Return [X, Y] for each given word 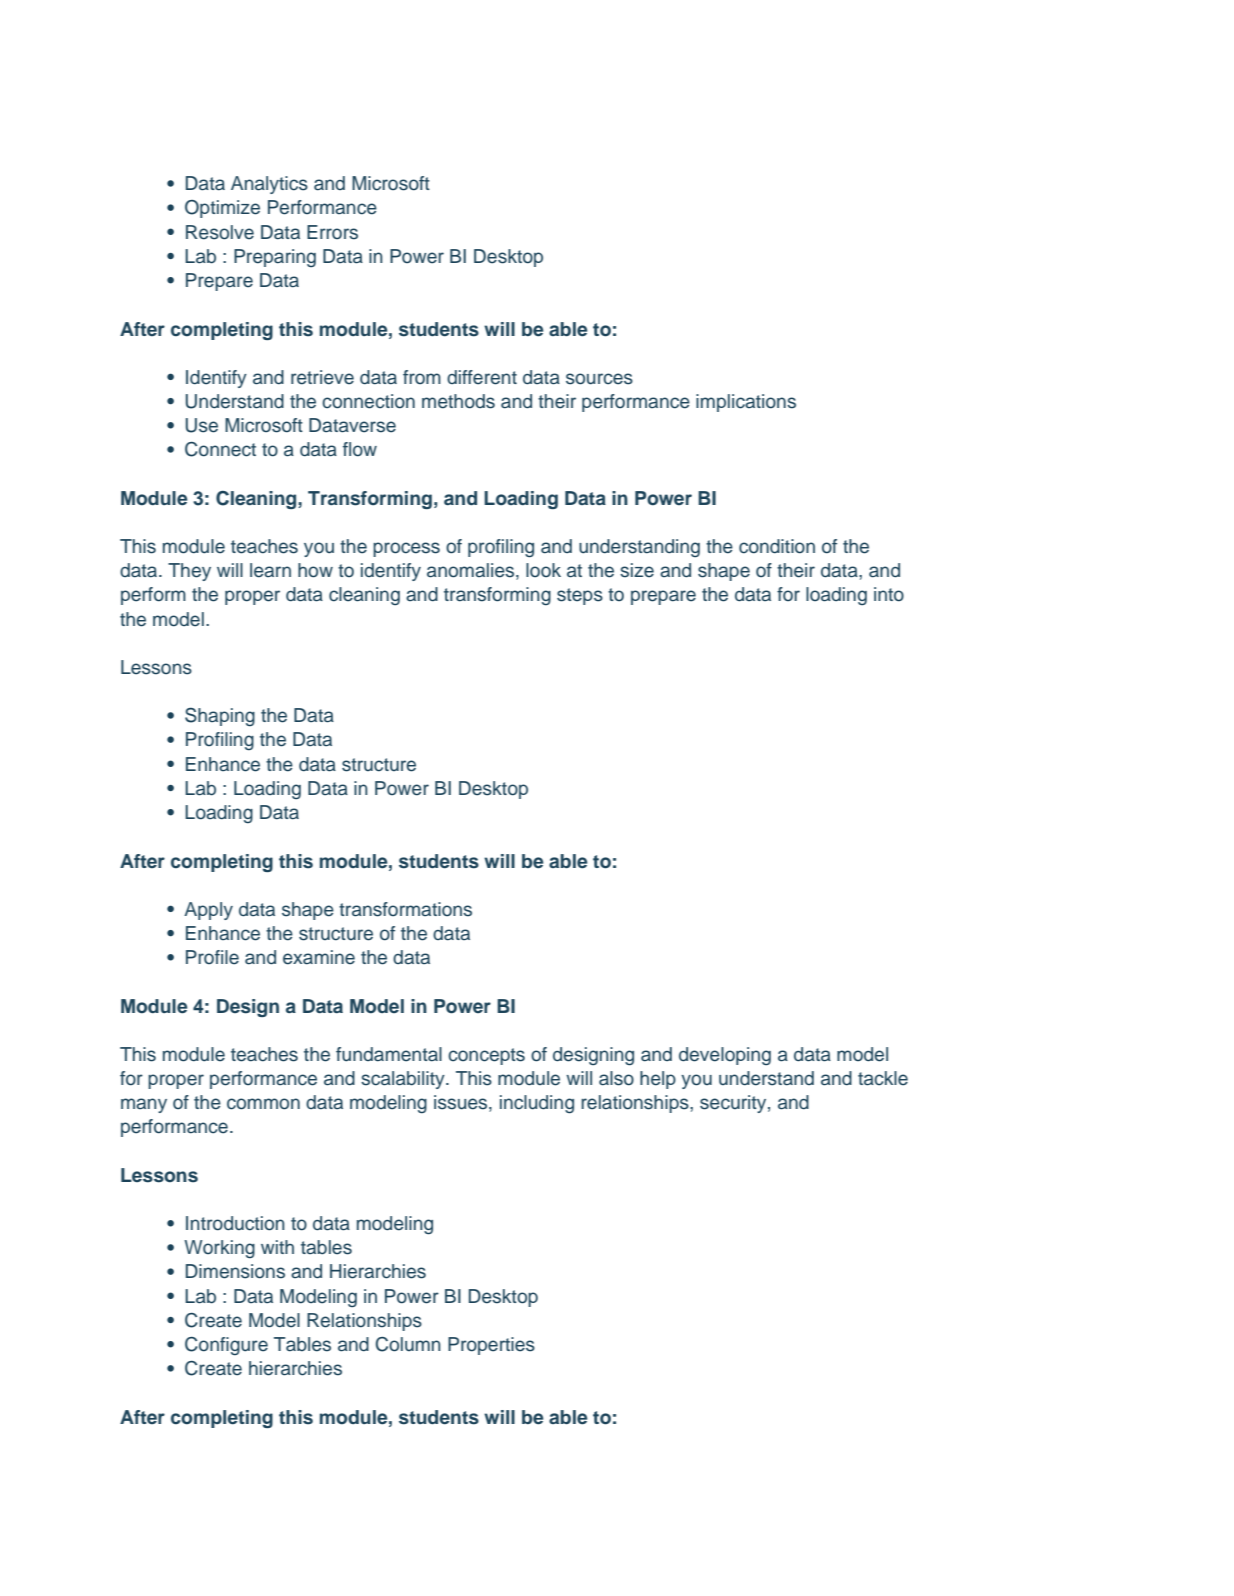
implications [746, 403]
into [889, 594]
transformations [405, 909]
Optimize [222, 209]
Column [408, 1344]
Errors [332, 232]
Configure [226, 1346]
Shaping [220, 717]
